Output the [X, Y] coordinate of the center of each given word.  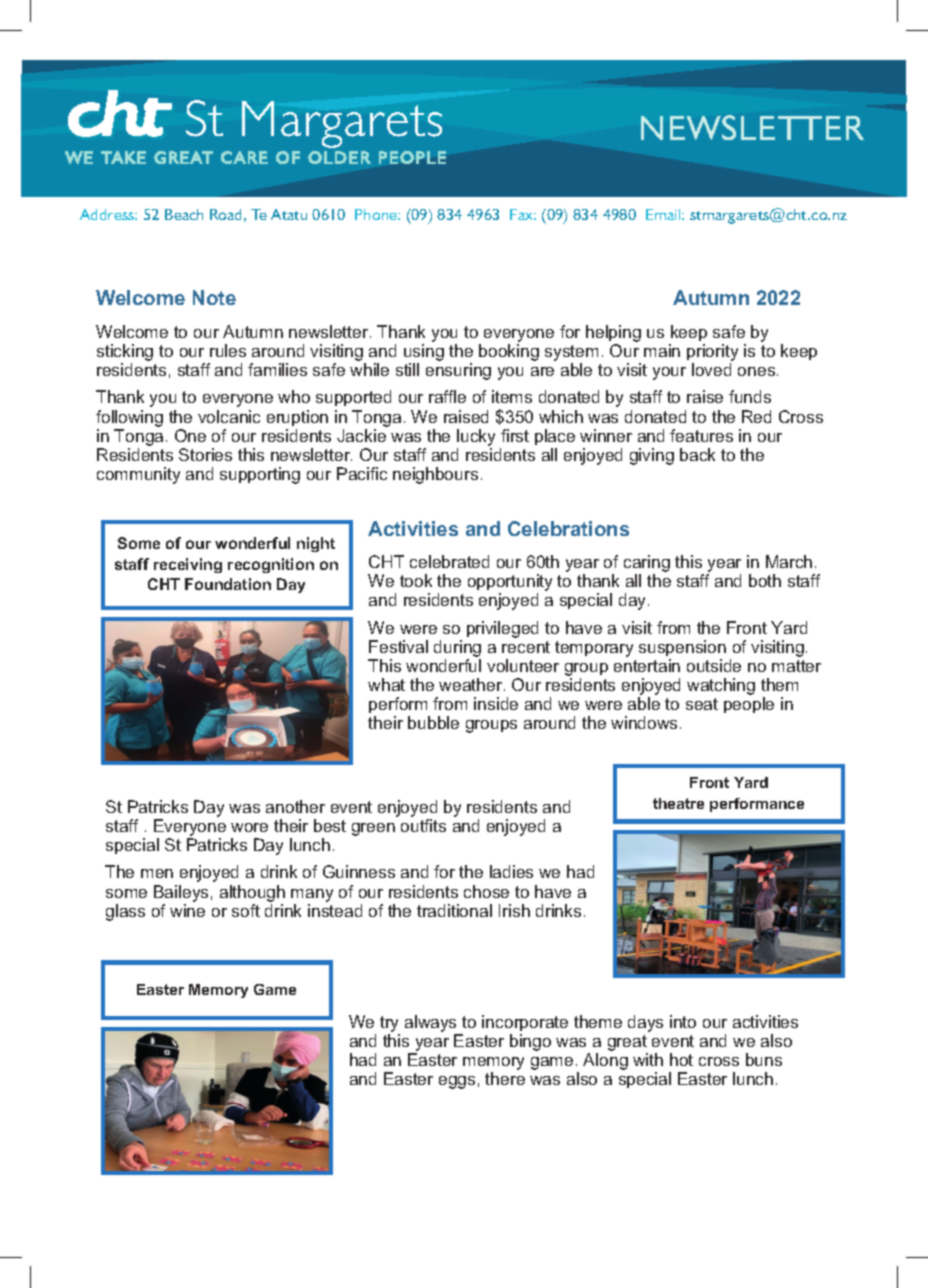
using [424, 352]
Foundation [228, 584]
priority [712, 352]
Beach [184, 214]
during [457, 650]
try [389, 1024]
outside [714, 665]
